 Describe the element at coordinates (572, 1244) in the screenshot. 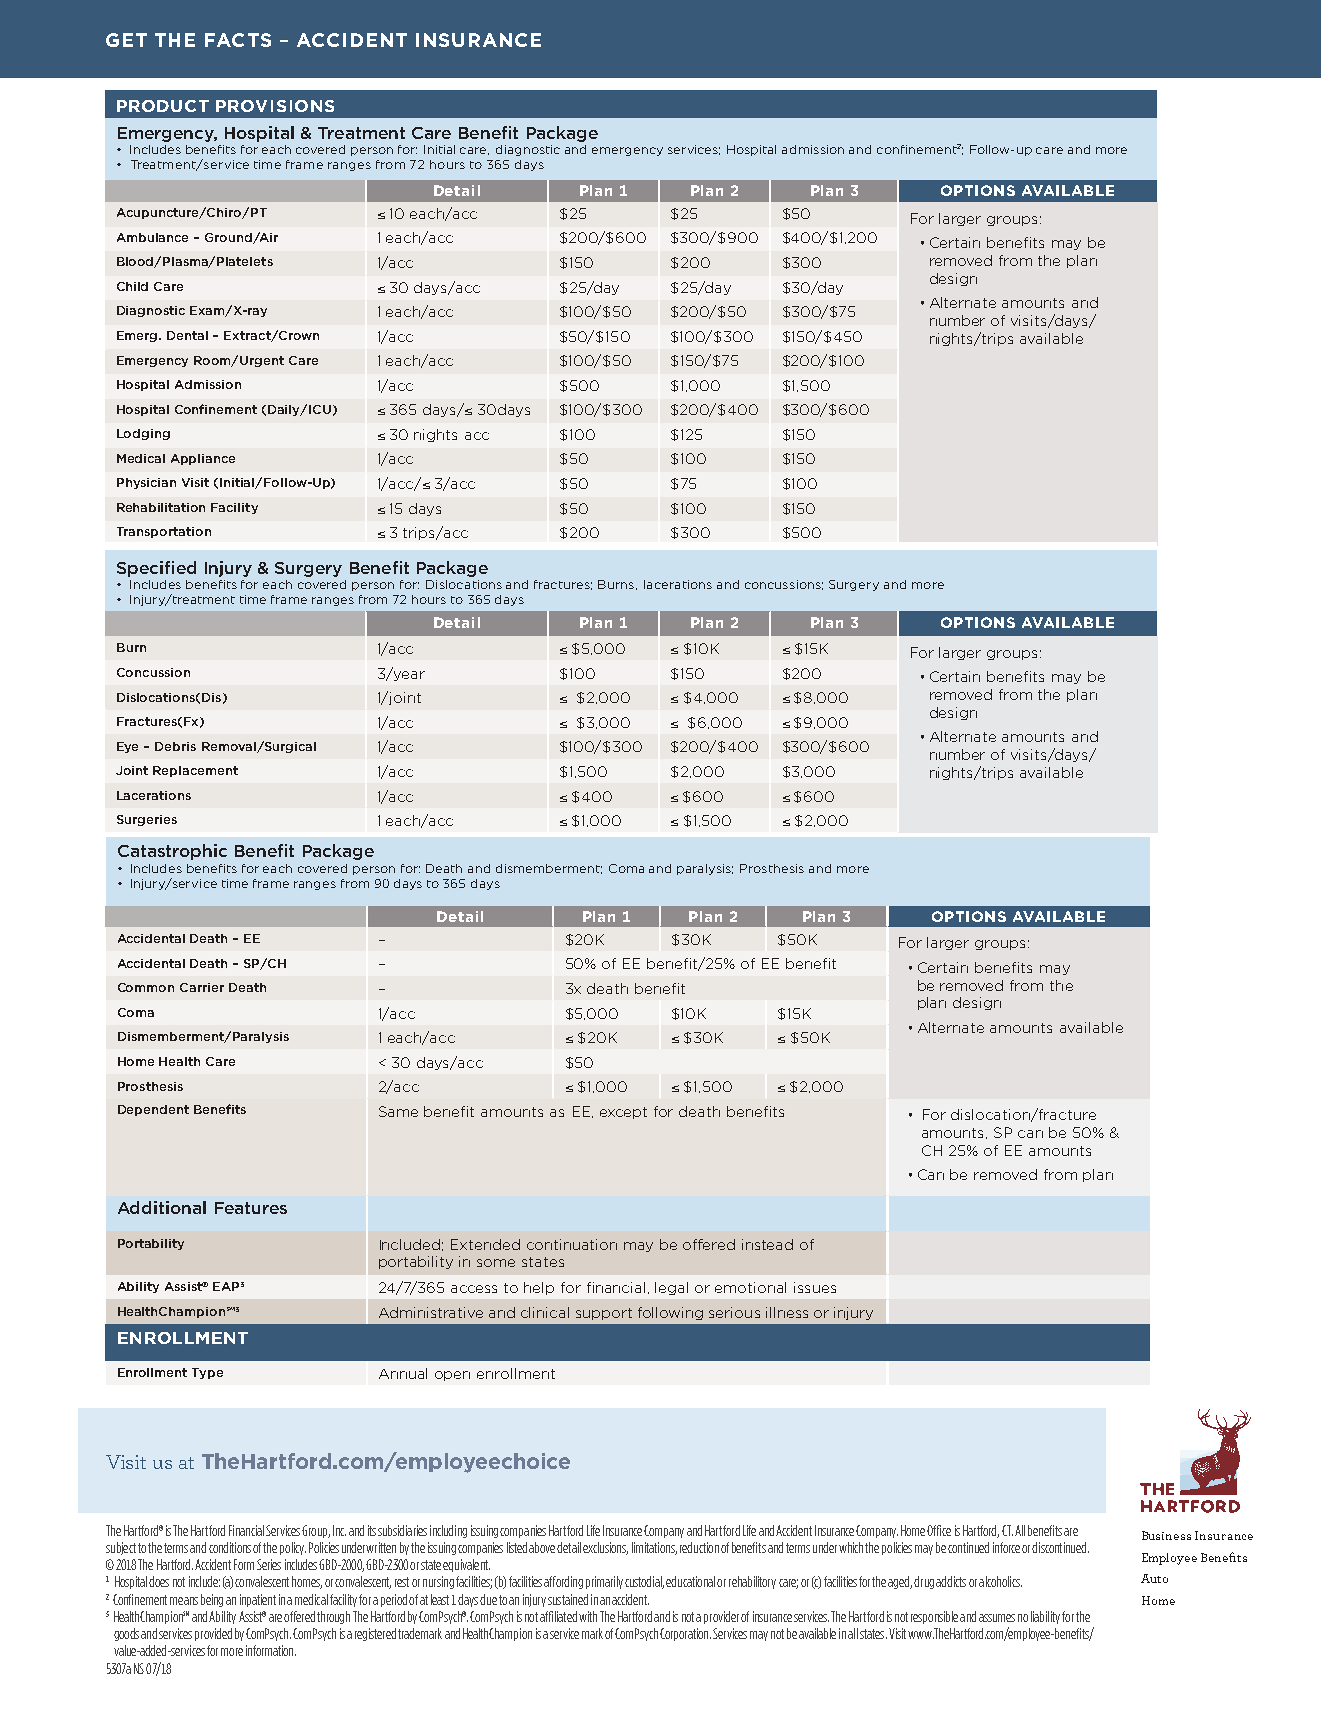

I see `continuation` at that location.
